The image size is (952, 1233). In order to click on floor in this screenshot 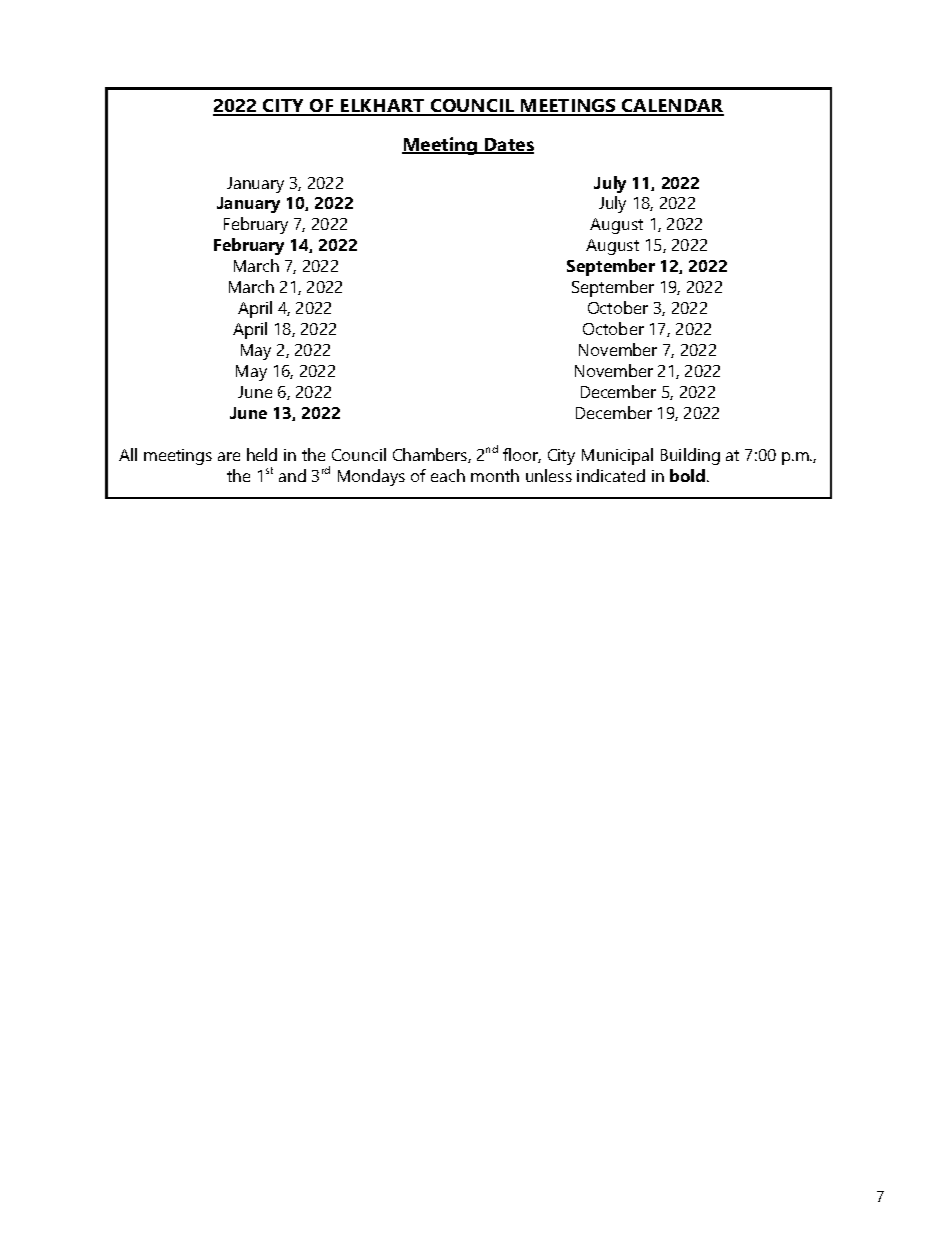, I will do `click(522, 455)`.
